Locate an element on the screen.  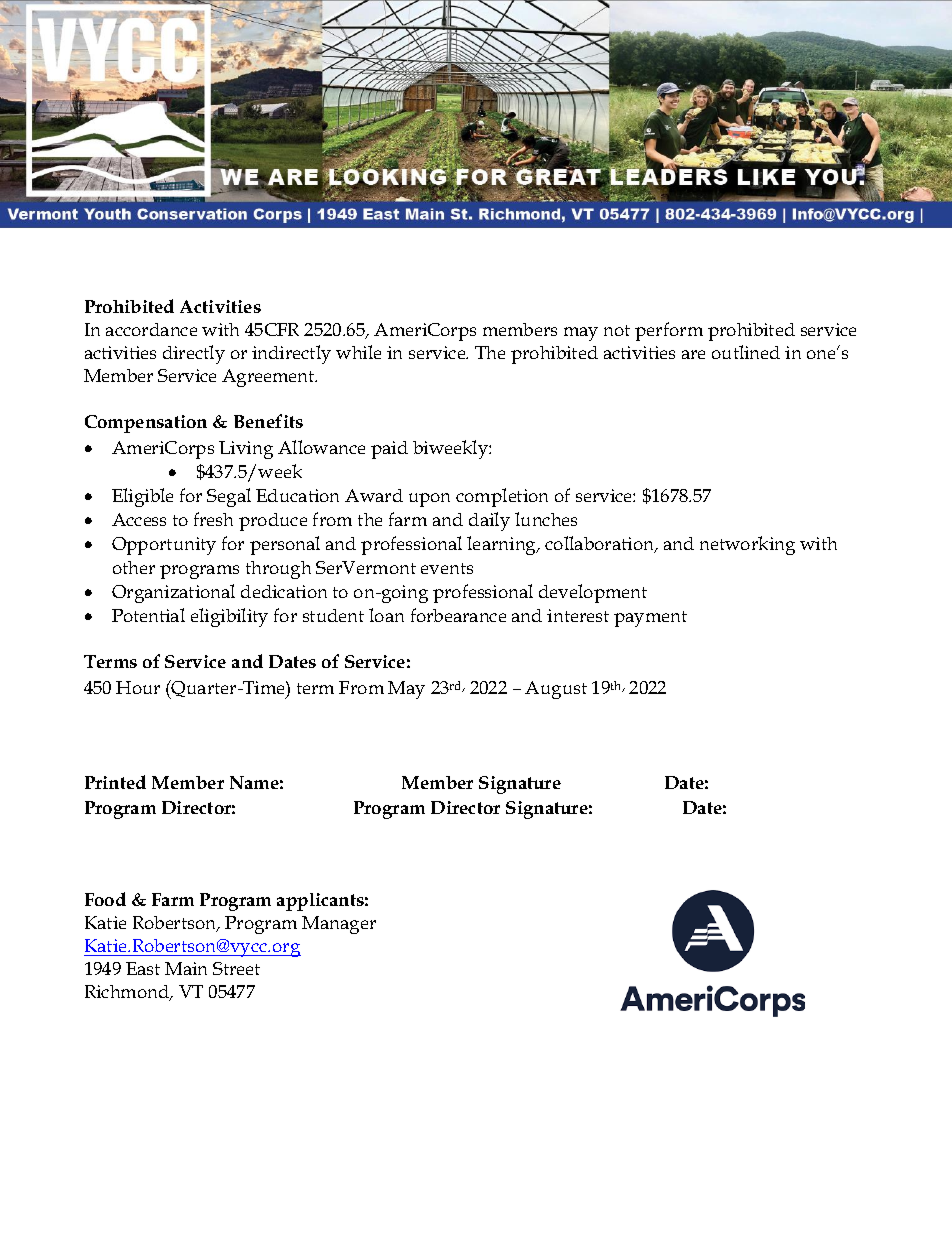
August is located at coordinates (556, 690).
